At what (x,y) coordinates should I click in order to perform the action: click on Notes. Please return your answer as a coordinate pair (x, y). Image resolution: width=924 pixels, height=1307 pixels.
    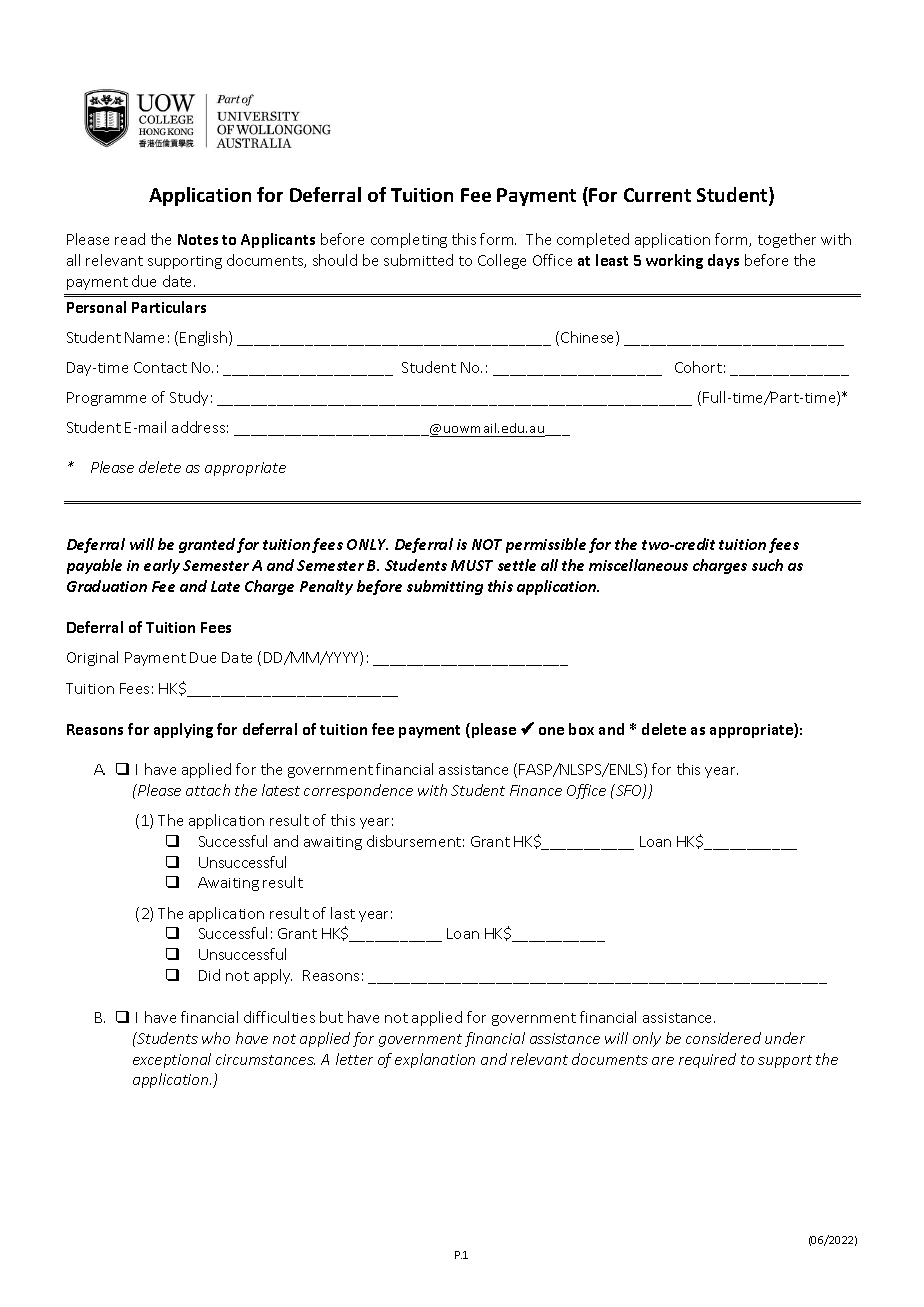
    Looking at the image, I should click on (198, 239).
